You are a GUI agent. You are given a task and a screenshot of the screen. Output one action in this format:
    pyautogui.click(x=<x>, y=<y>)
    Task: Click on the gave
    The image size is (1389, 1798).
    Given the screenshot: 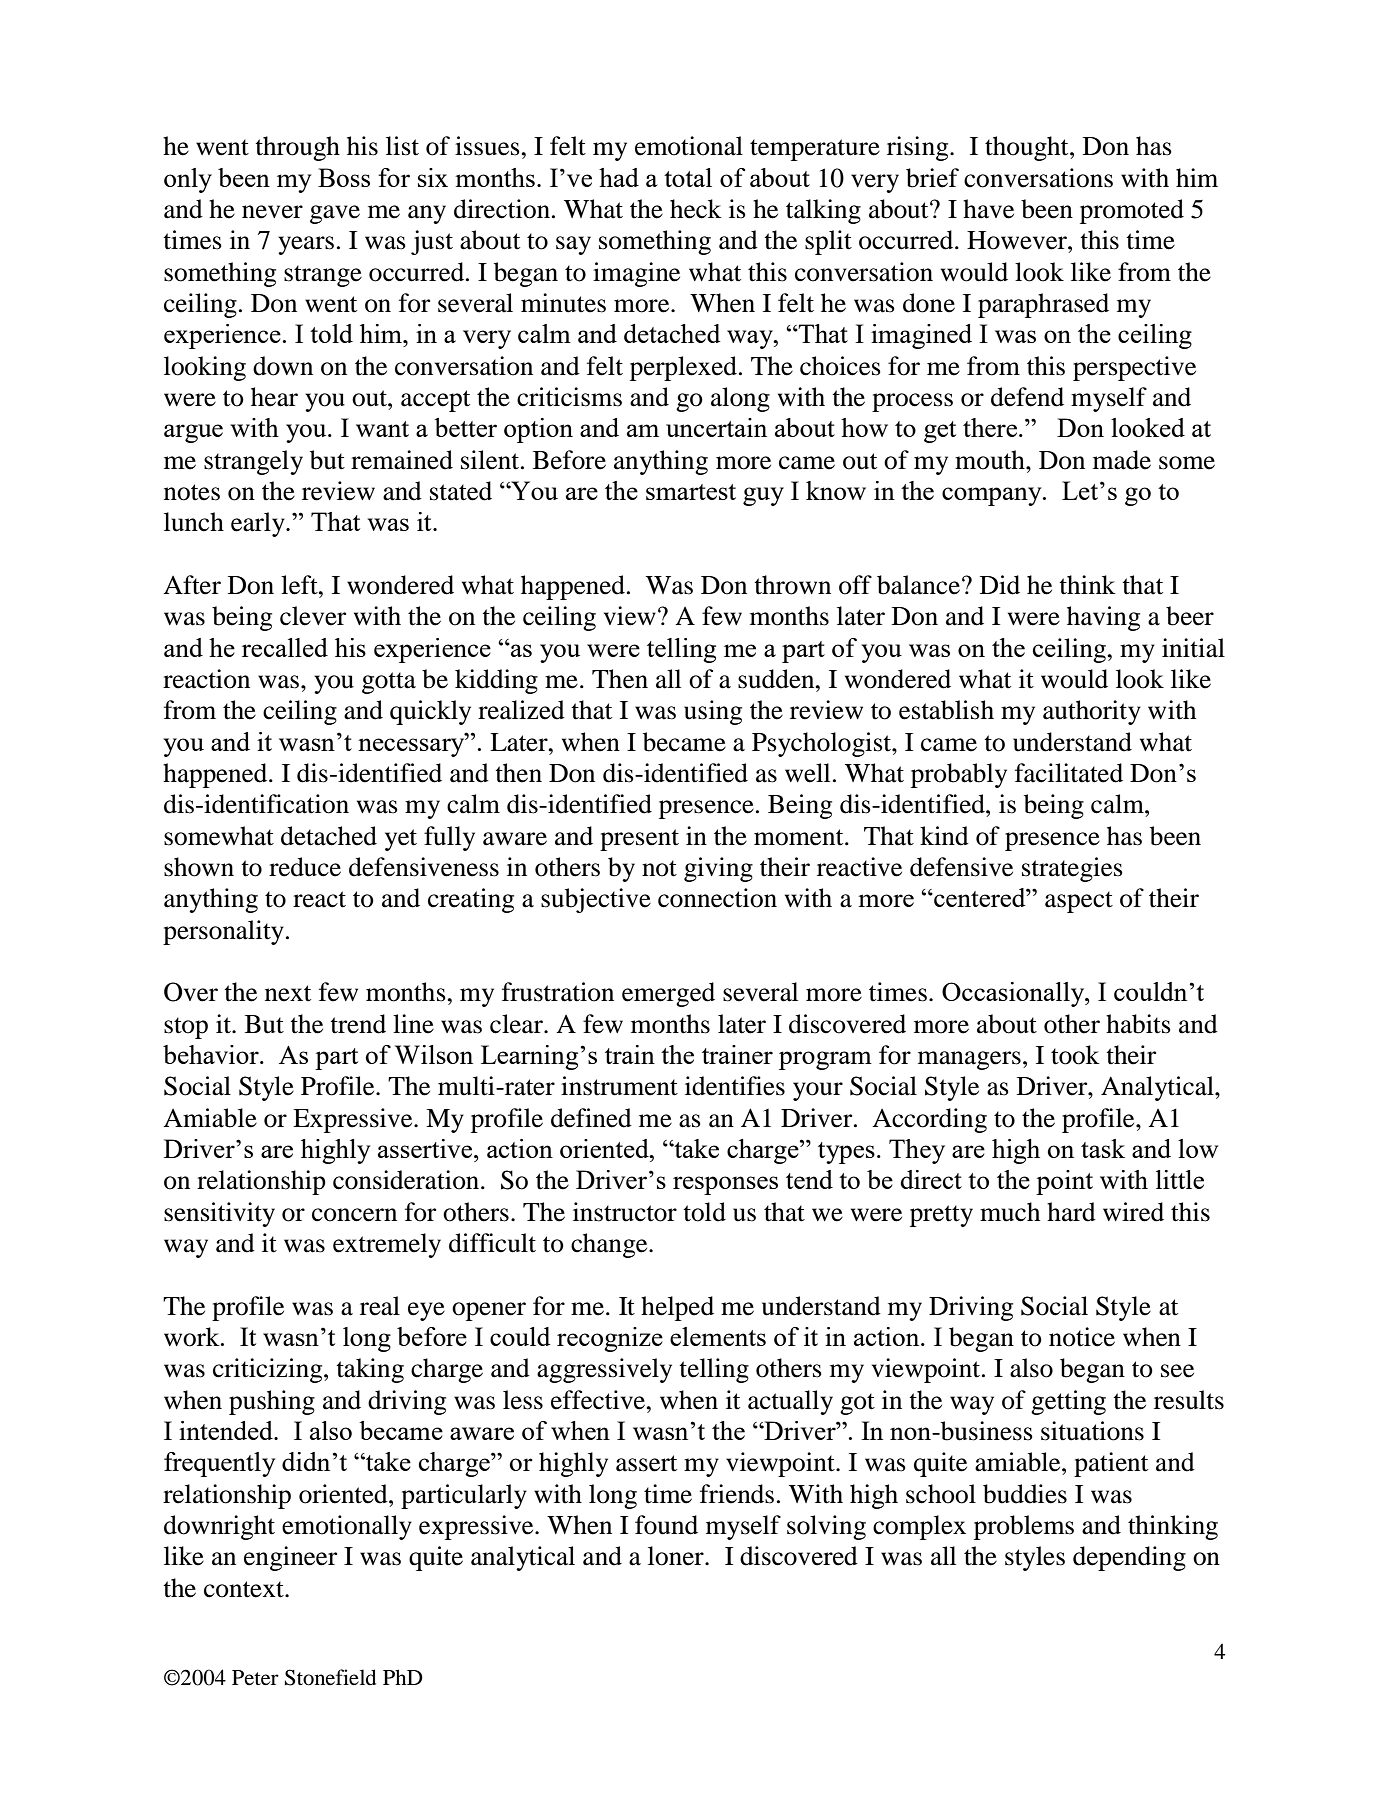 What is the action you would take?
    pyautogui.click(x=335, y=214)
